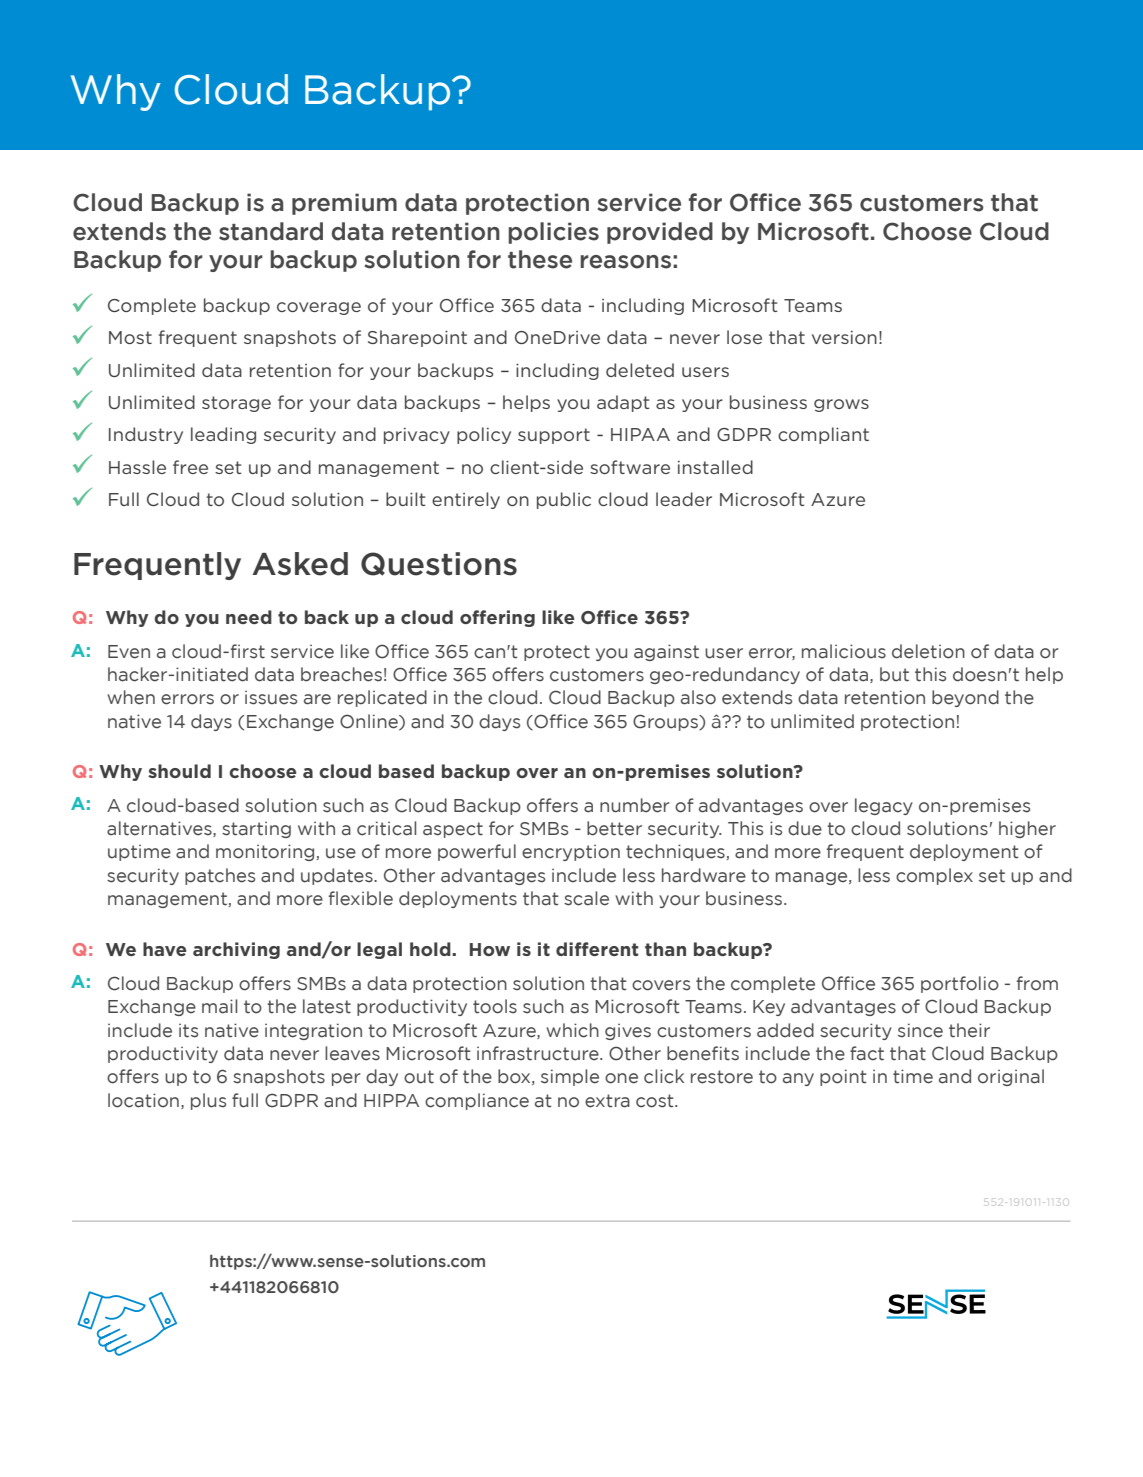 Image resolution: width=1143 pixels, height=1477 pixels. I want to click on deletion, so click(928, 651).
